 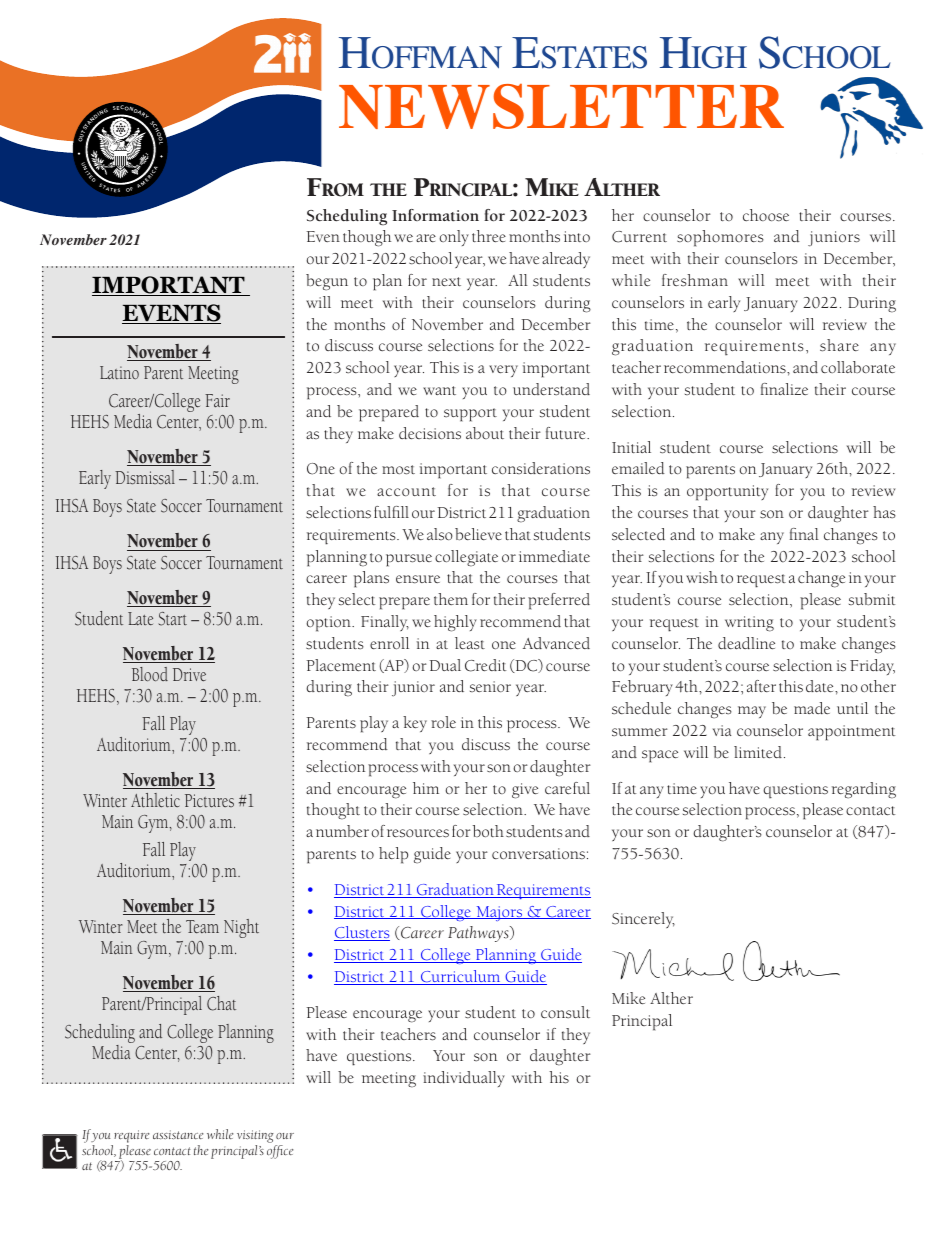 I want to click on writing, so click(x=749, y=624).
